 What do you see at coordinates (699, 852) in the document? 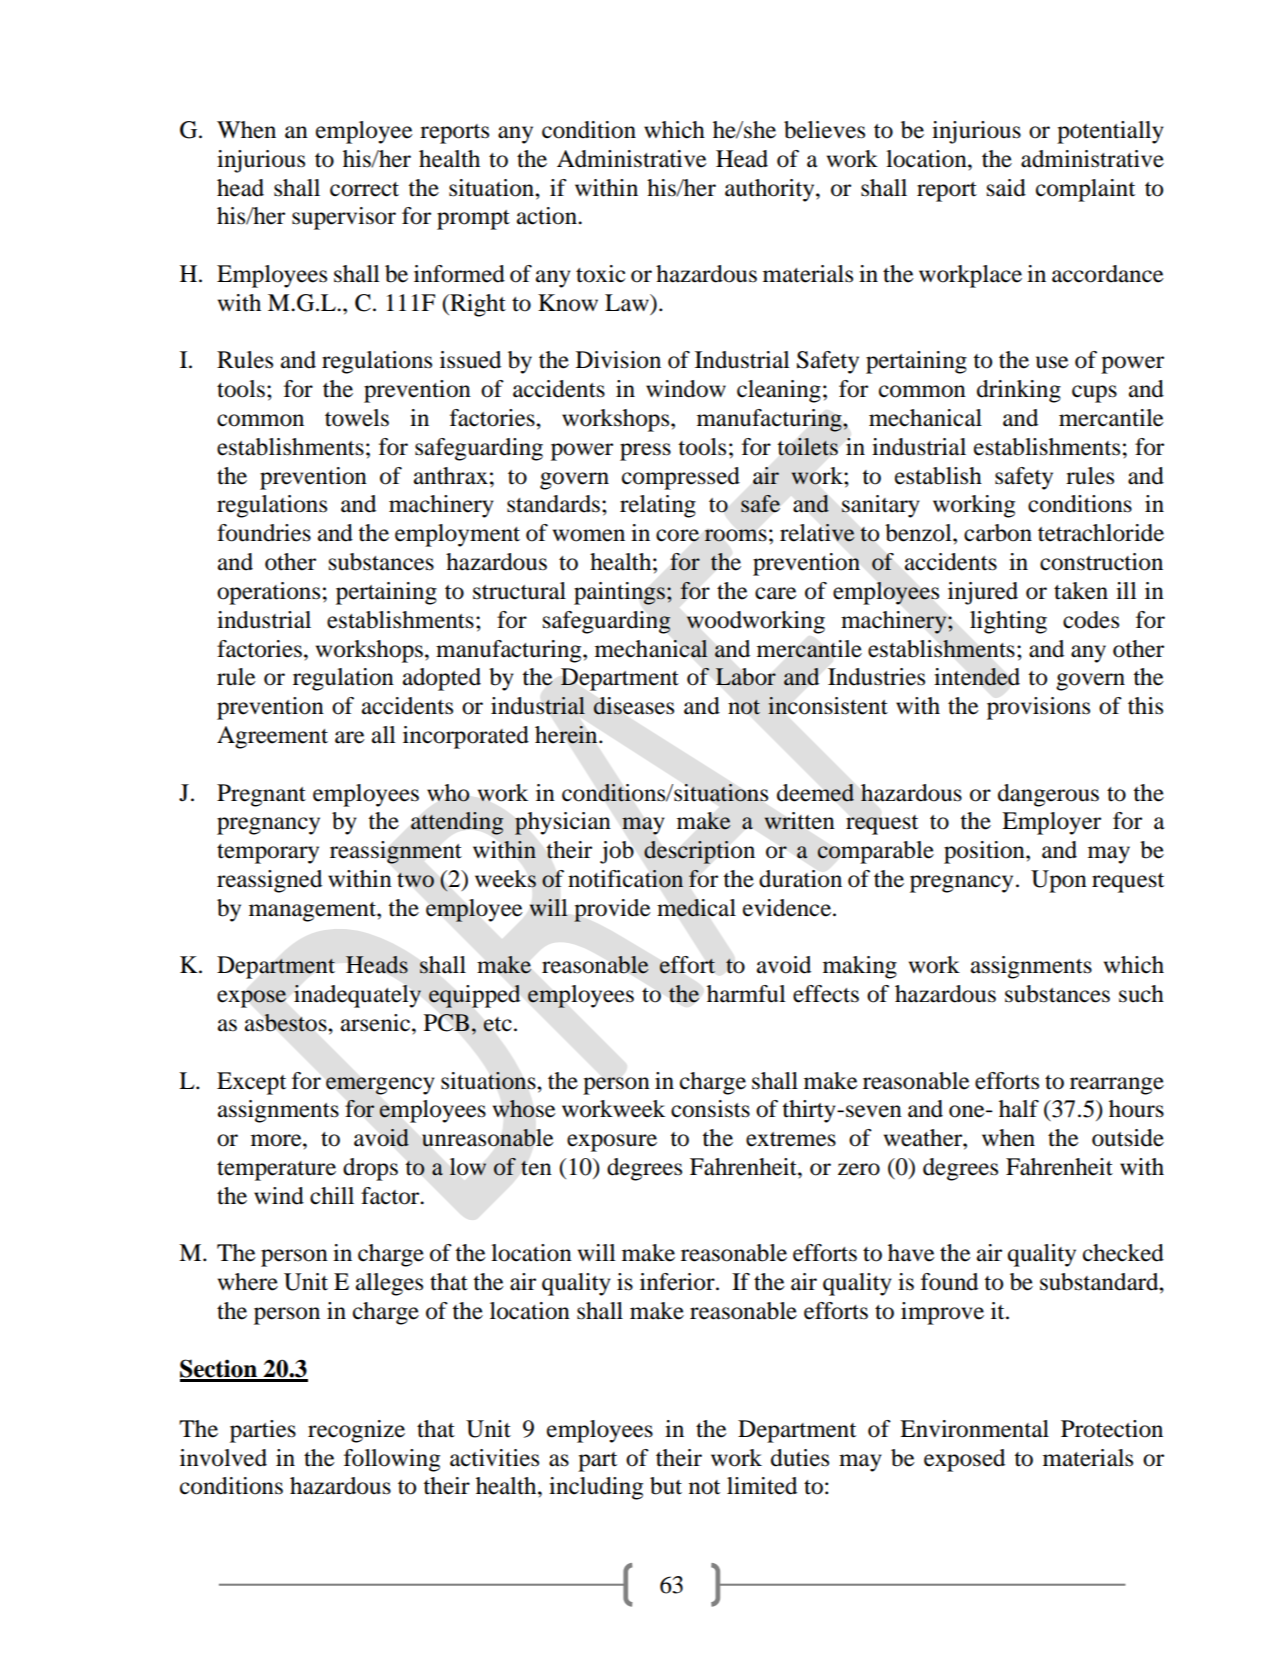
I see `description` at bounding box center [699, 852].
